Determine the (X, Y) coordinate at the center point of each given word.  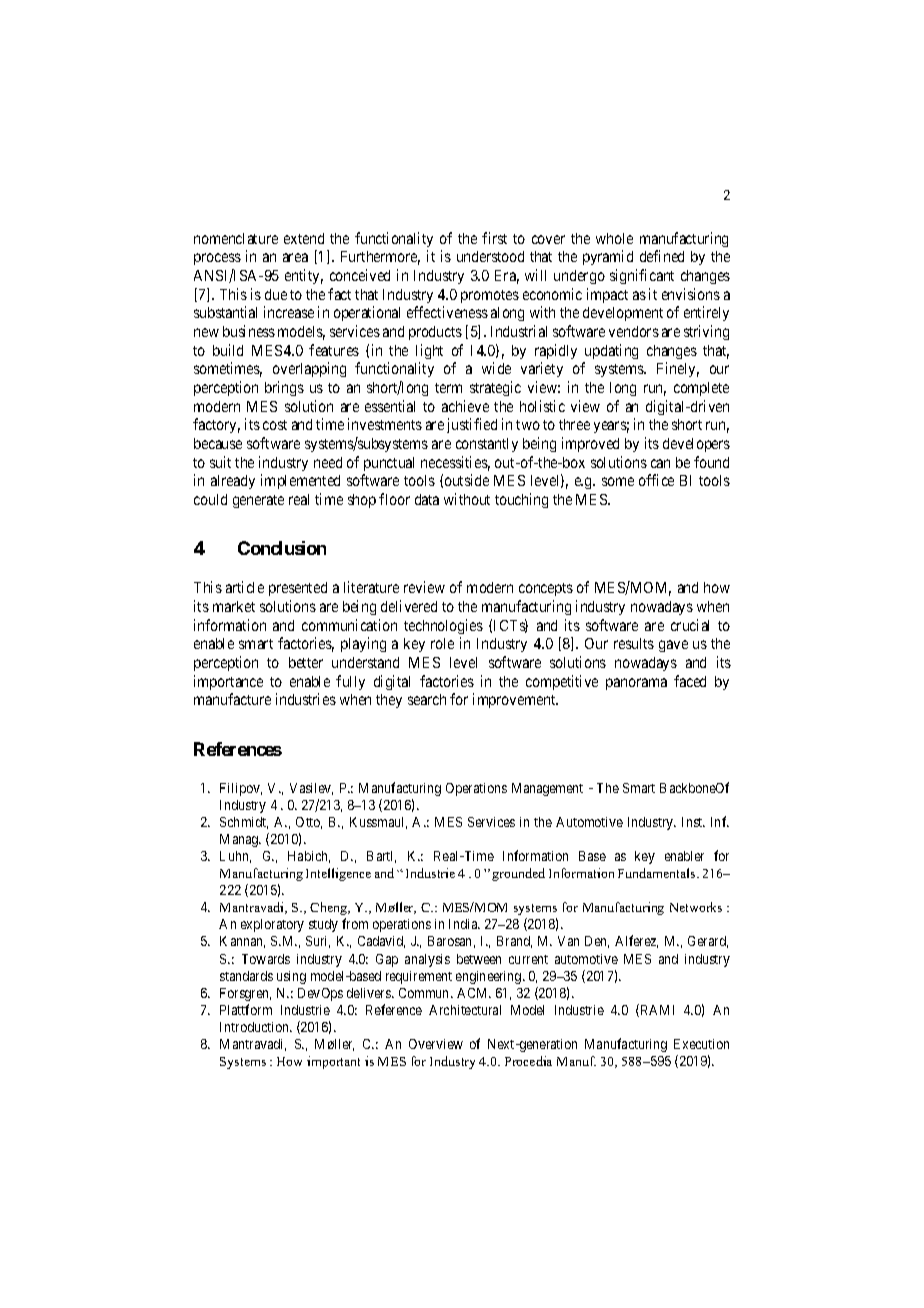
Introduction (255, 1027)
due (276, 294)
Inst (693, 822)
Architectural (465, 1010)
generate (258, 501)
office (656, 480)
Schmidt (244, 823)
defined (662, 256)
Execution (701, 1044)
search (427, 699)
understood (490, 256)
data (427, 499)
